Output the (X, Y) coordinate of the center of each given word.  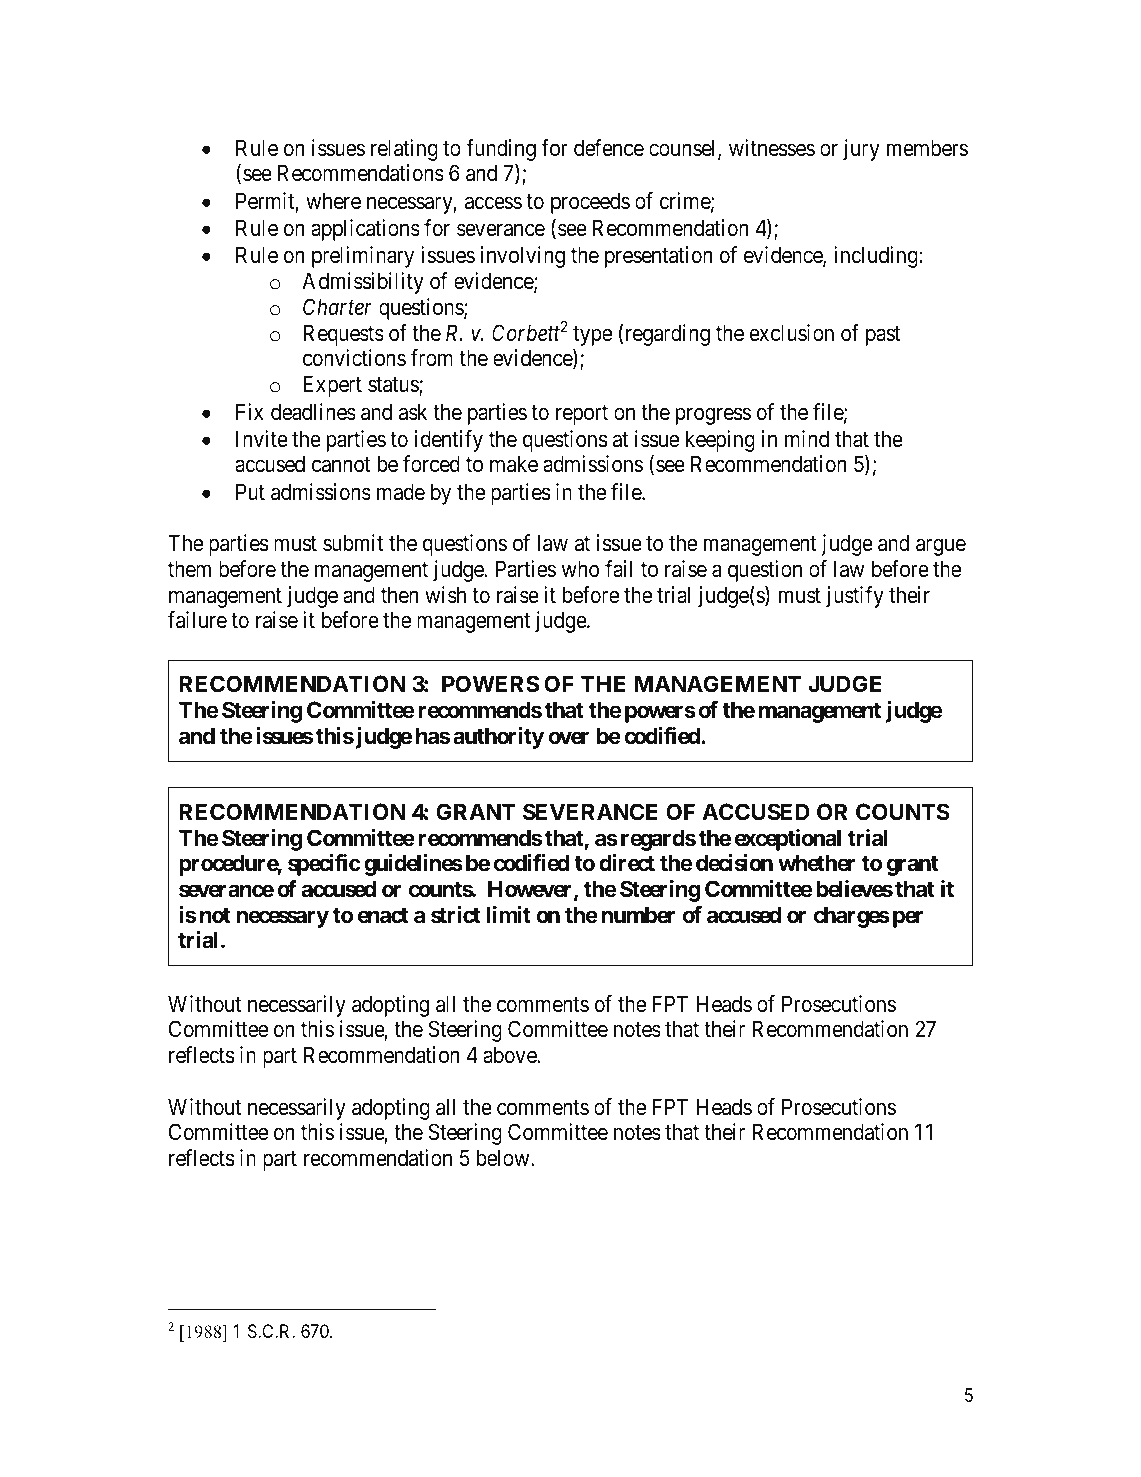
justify (855, 597)
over (569, 737)
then (400, 595)
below (504, 1158)
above (510, 1055)
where (333, 201)
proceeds (590, 203)
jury (861, 150)
